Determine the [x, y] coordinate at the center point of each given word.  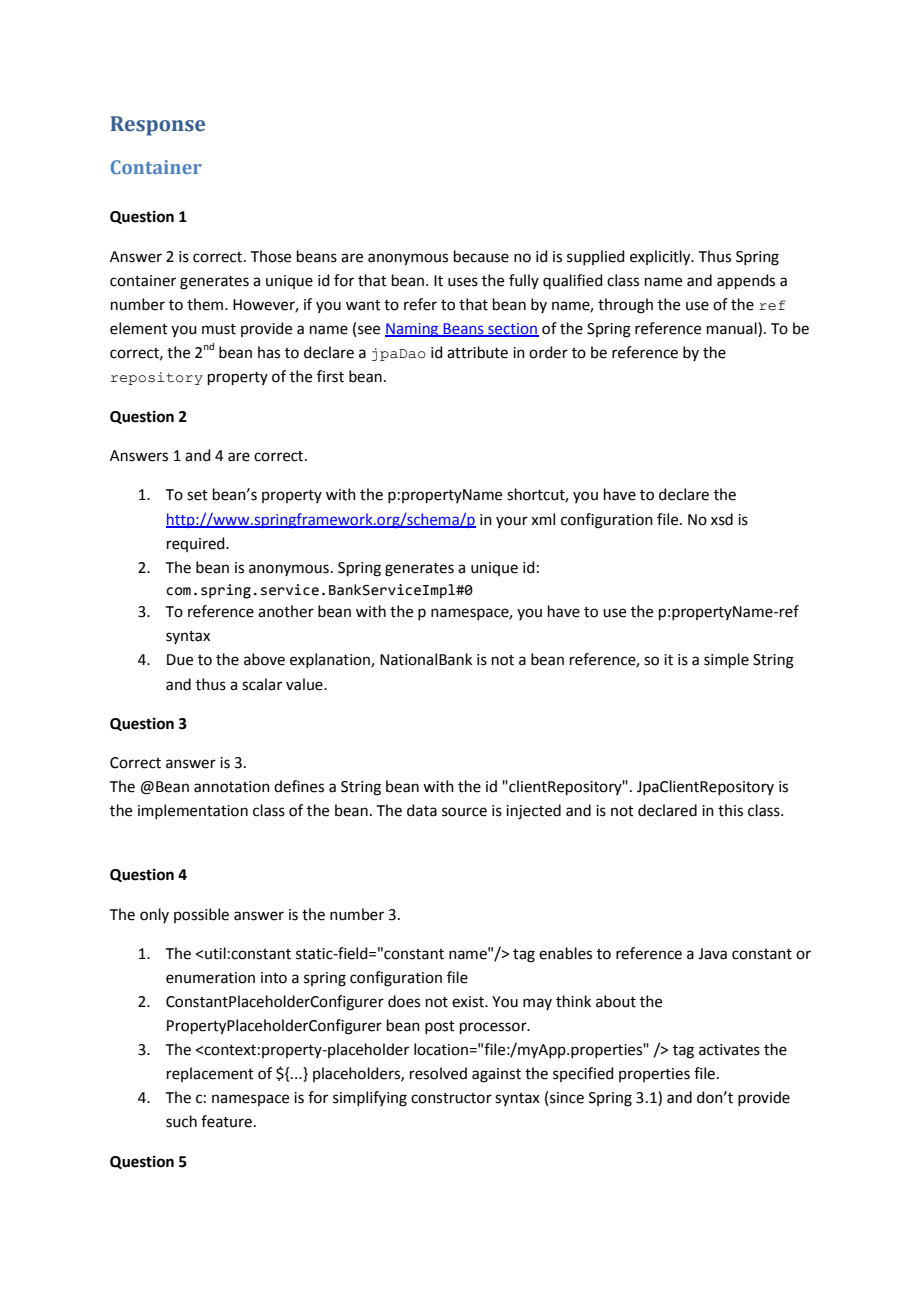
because [481, 256]
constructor [451, 1098]
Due [180, 660]
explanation [331, 660]
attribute [477, 352]
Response [158, 126]
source [464, 812]
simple [726, 660]
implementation [193, 811]
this [730, 810]
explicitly [661, 258]
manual [733, 328]
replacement [210, 1074]
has [269, 352]
